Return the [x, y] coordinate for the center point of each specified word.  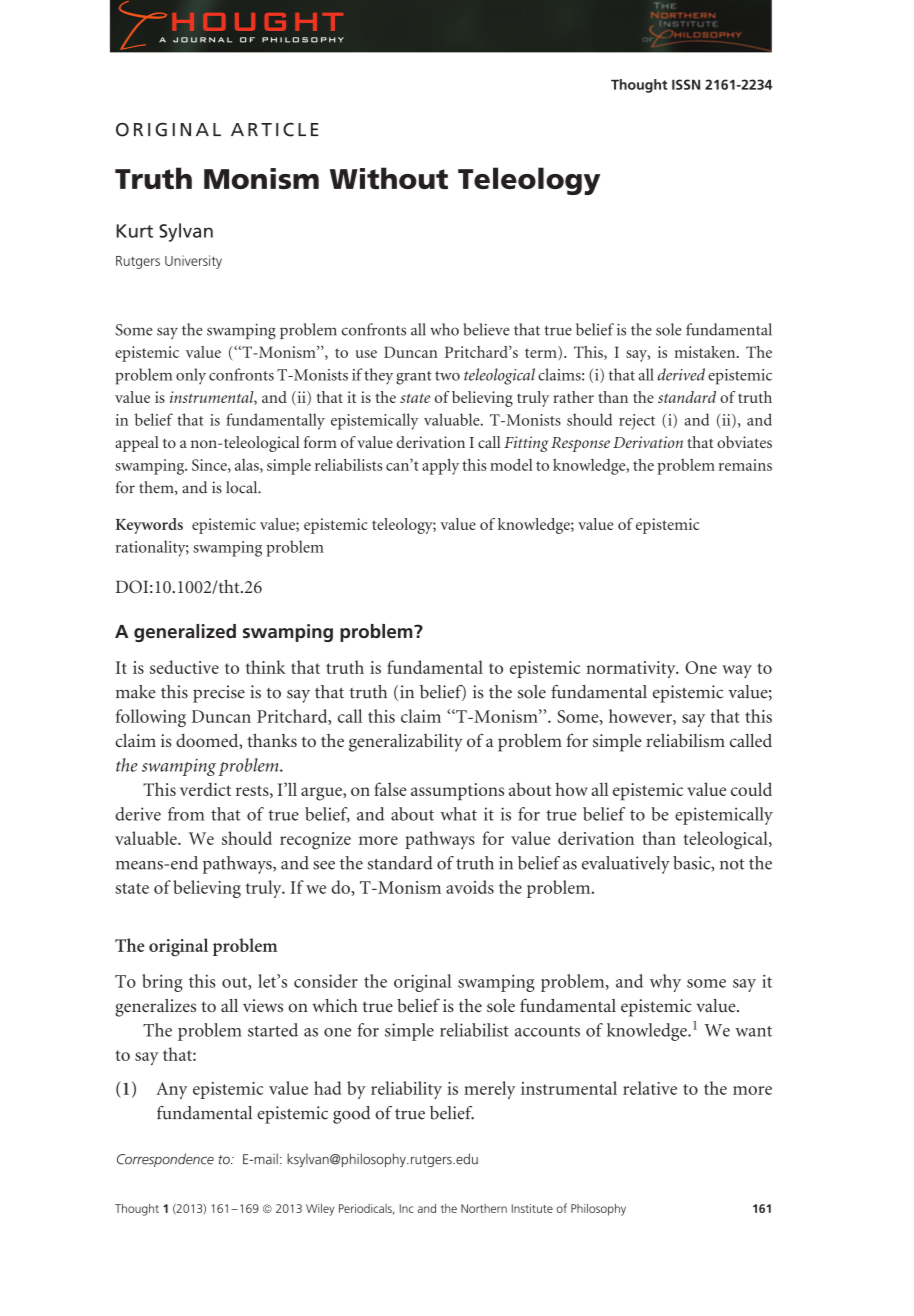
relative [650, 1088]
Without [389, 178]
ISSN [686, 84]
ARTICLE [275, 130]
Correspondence [165, 1160]
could [751, 789]
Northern [484, 1208]
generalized [185, 633]
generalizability [406, 743]
